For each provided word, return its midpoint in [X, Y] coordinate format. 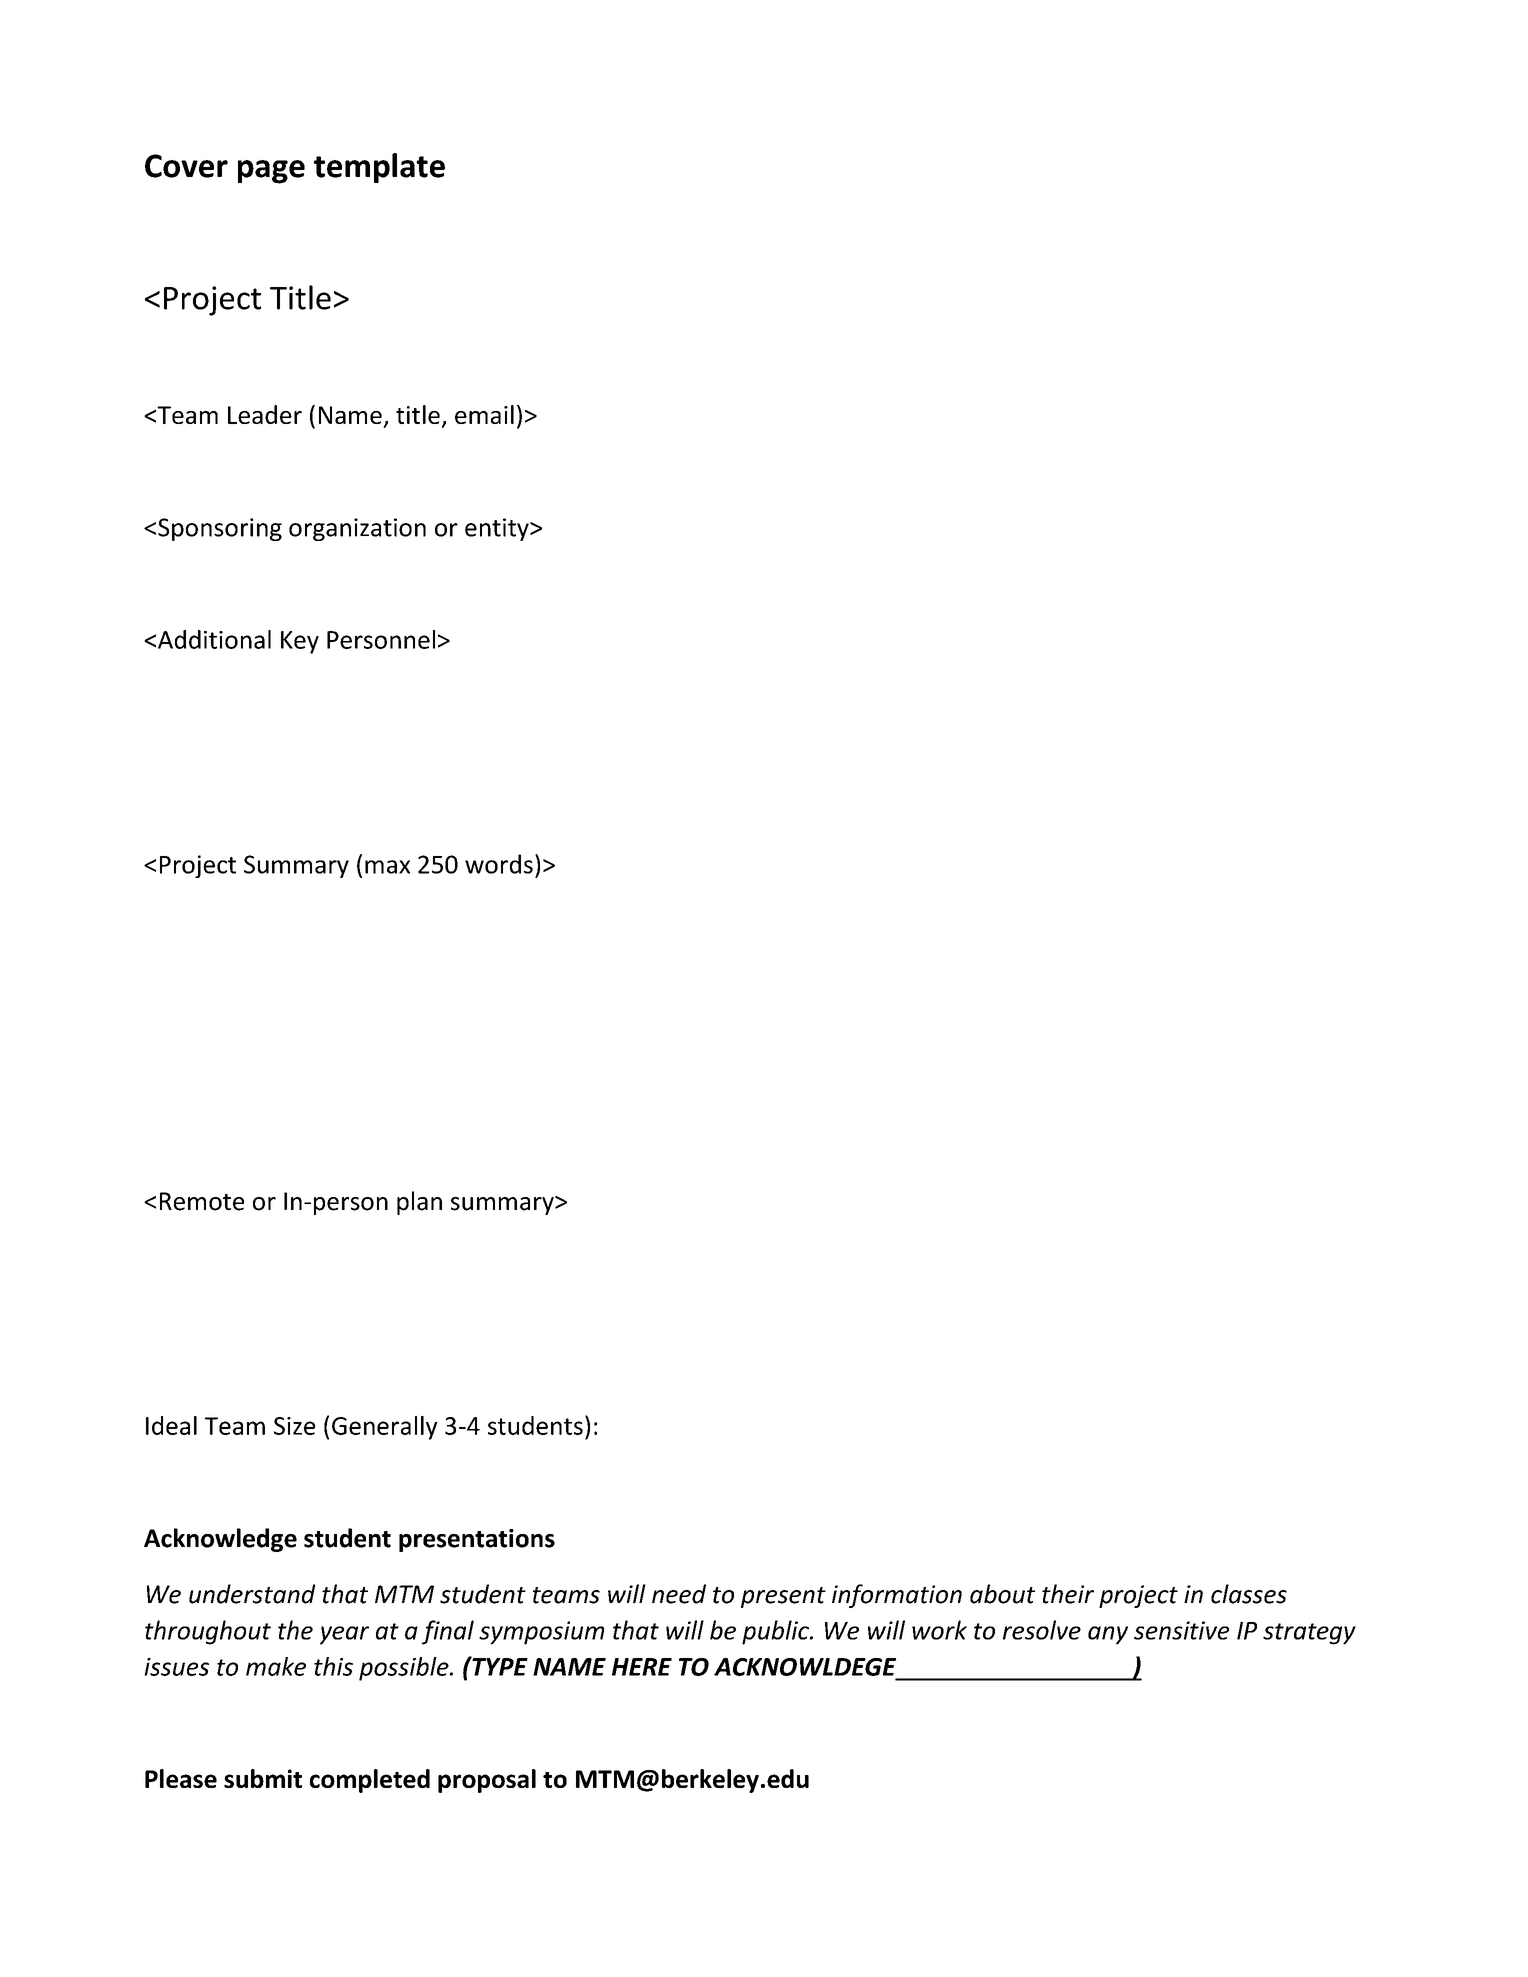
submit [263, 1778]
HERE [642, 1667]
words [499, 864]
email [484, 414]
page [271, 172]
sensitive [1181, 1630]
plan [419, 1203]
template [379, 168]
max [387, 867]
